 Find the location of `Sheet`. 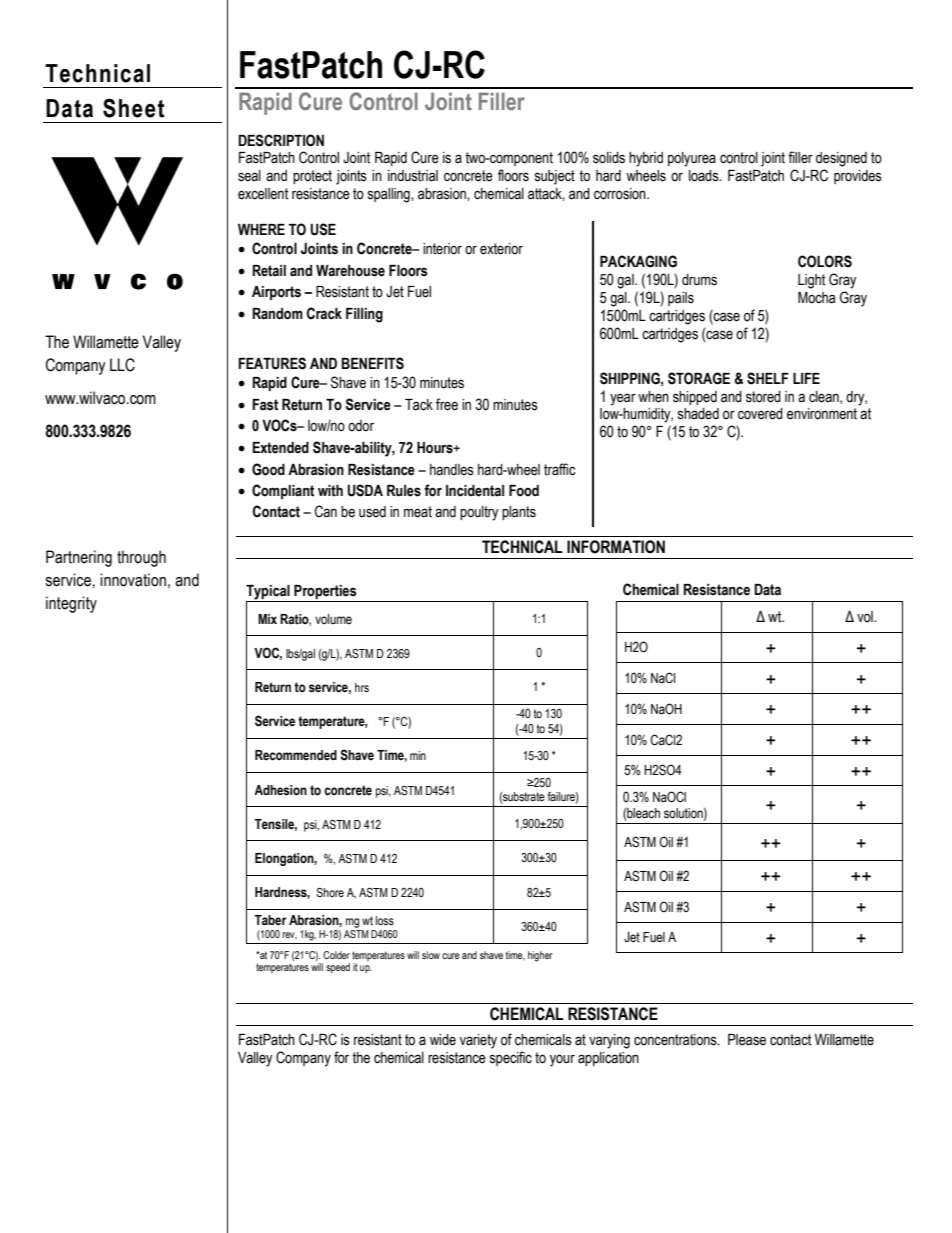

Sheet is located at coordinates (134, 108).
